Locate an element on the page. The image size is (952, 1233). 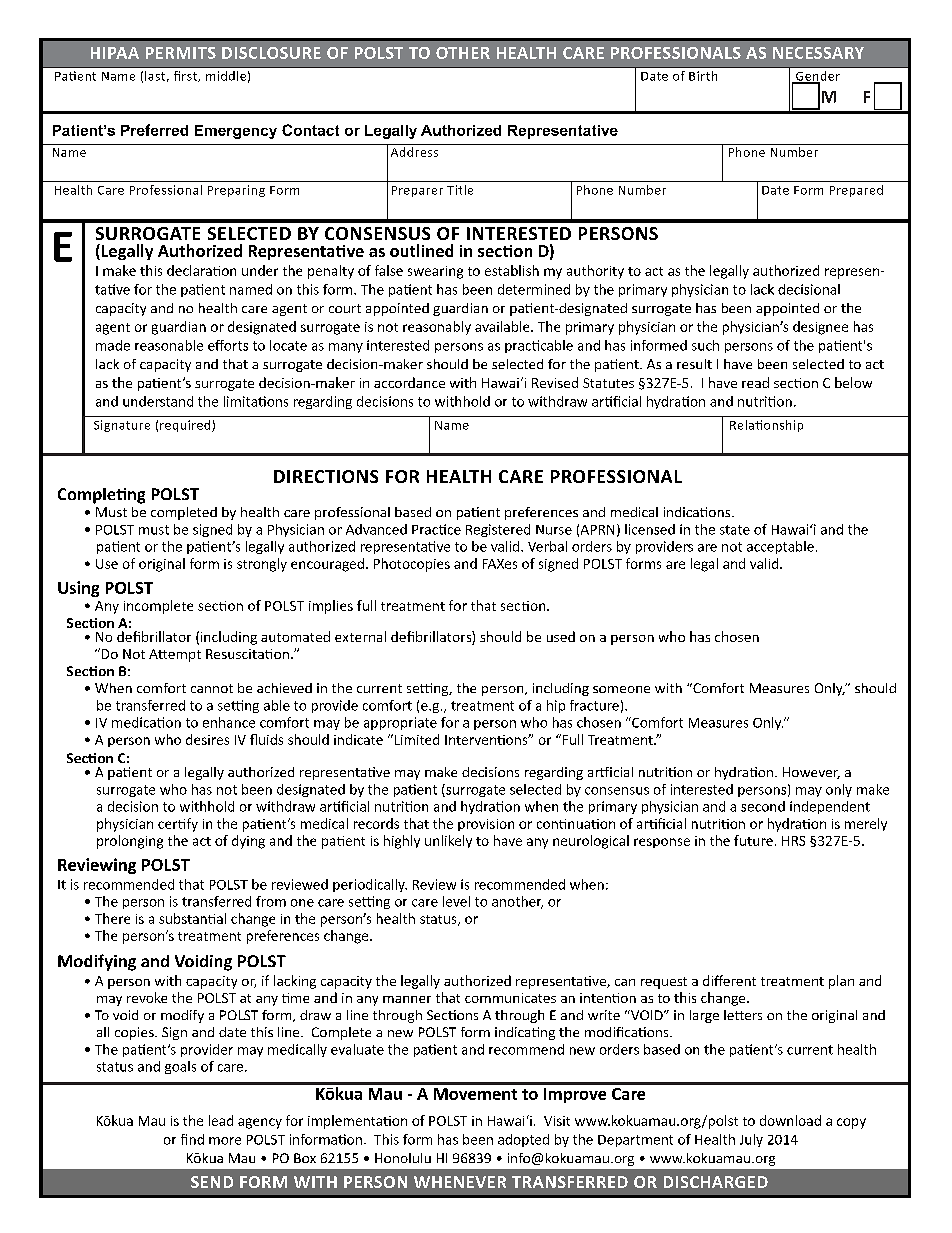
NECESSARY is located at coordinates (818, 53).
